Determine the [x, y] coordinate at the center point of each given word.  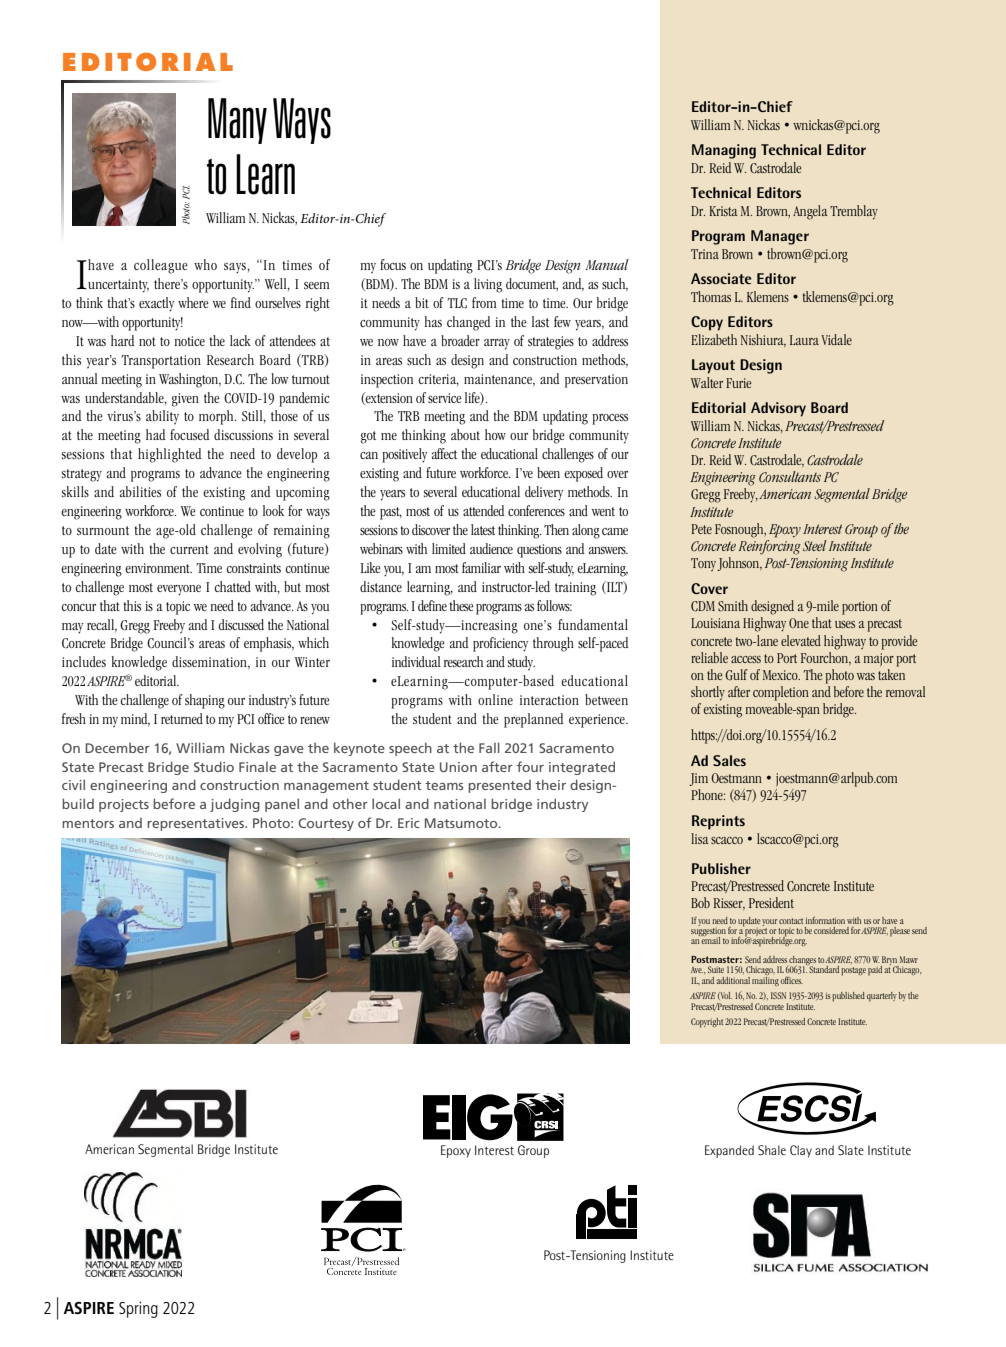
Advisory [778, 409]
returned [182, 718]
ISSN [778, 995]
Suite [716, 969]
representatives [197, 824]
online [495, 699]
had [156, 434]
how [495, 434]
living [488, 285]
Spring [138, 1309]
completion [781, 693]
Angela [810, 212]
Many [237, 121]
